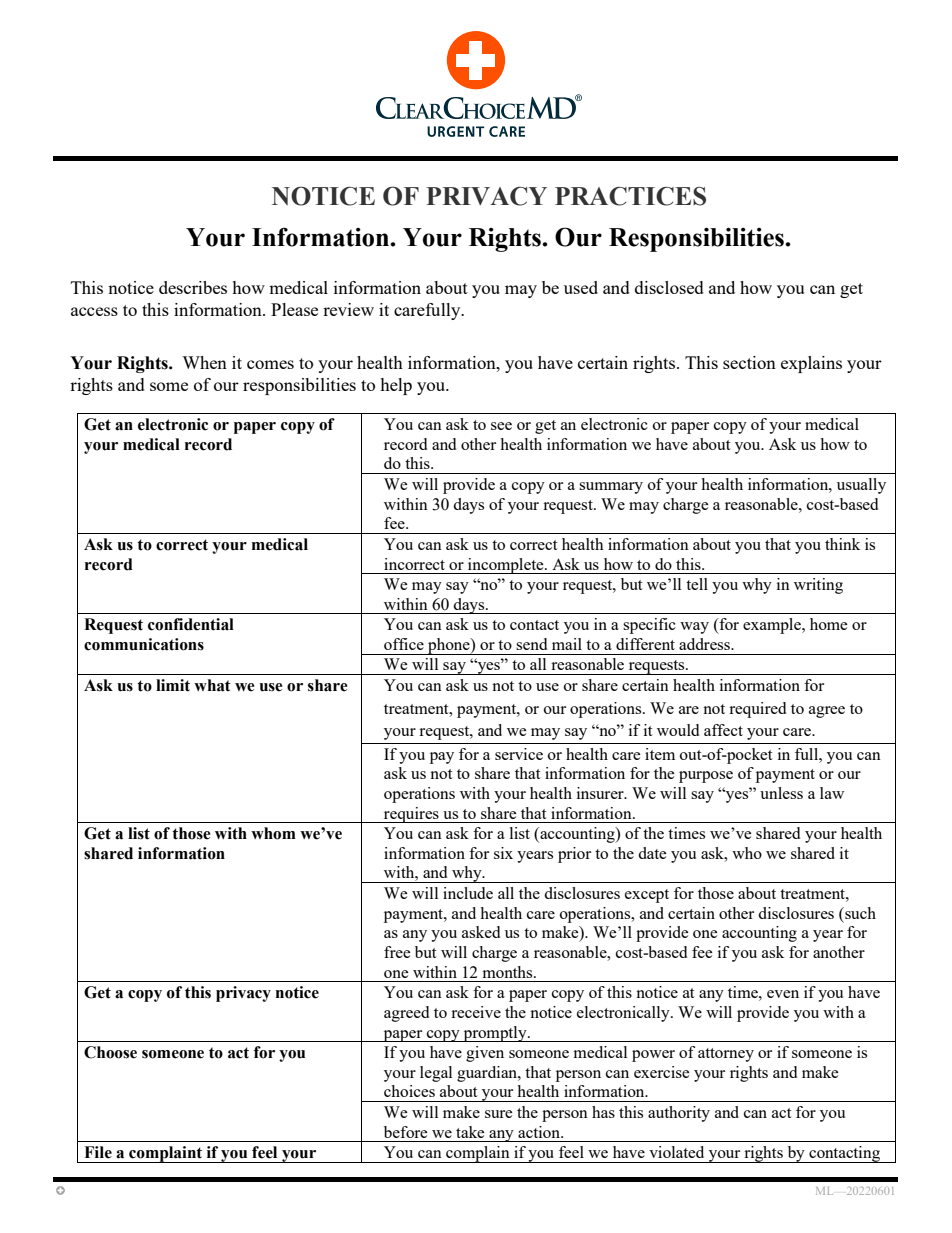  I want to click on usually, so click(861, 486).
